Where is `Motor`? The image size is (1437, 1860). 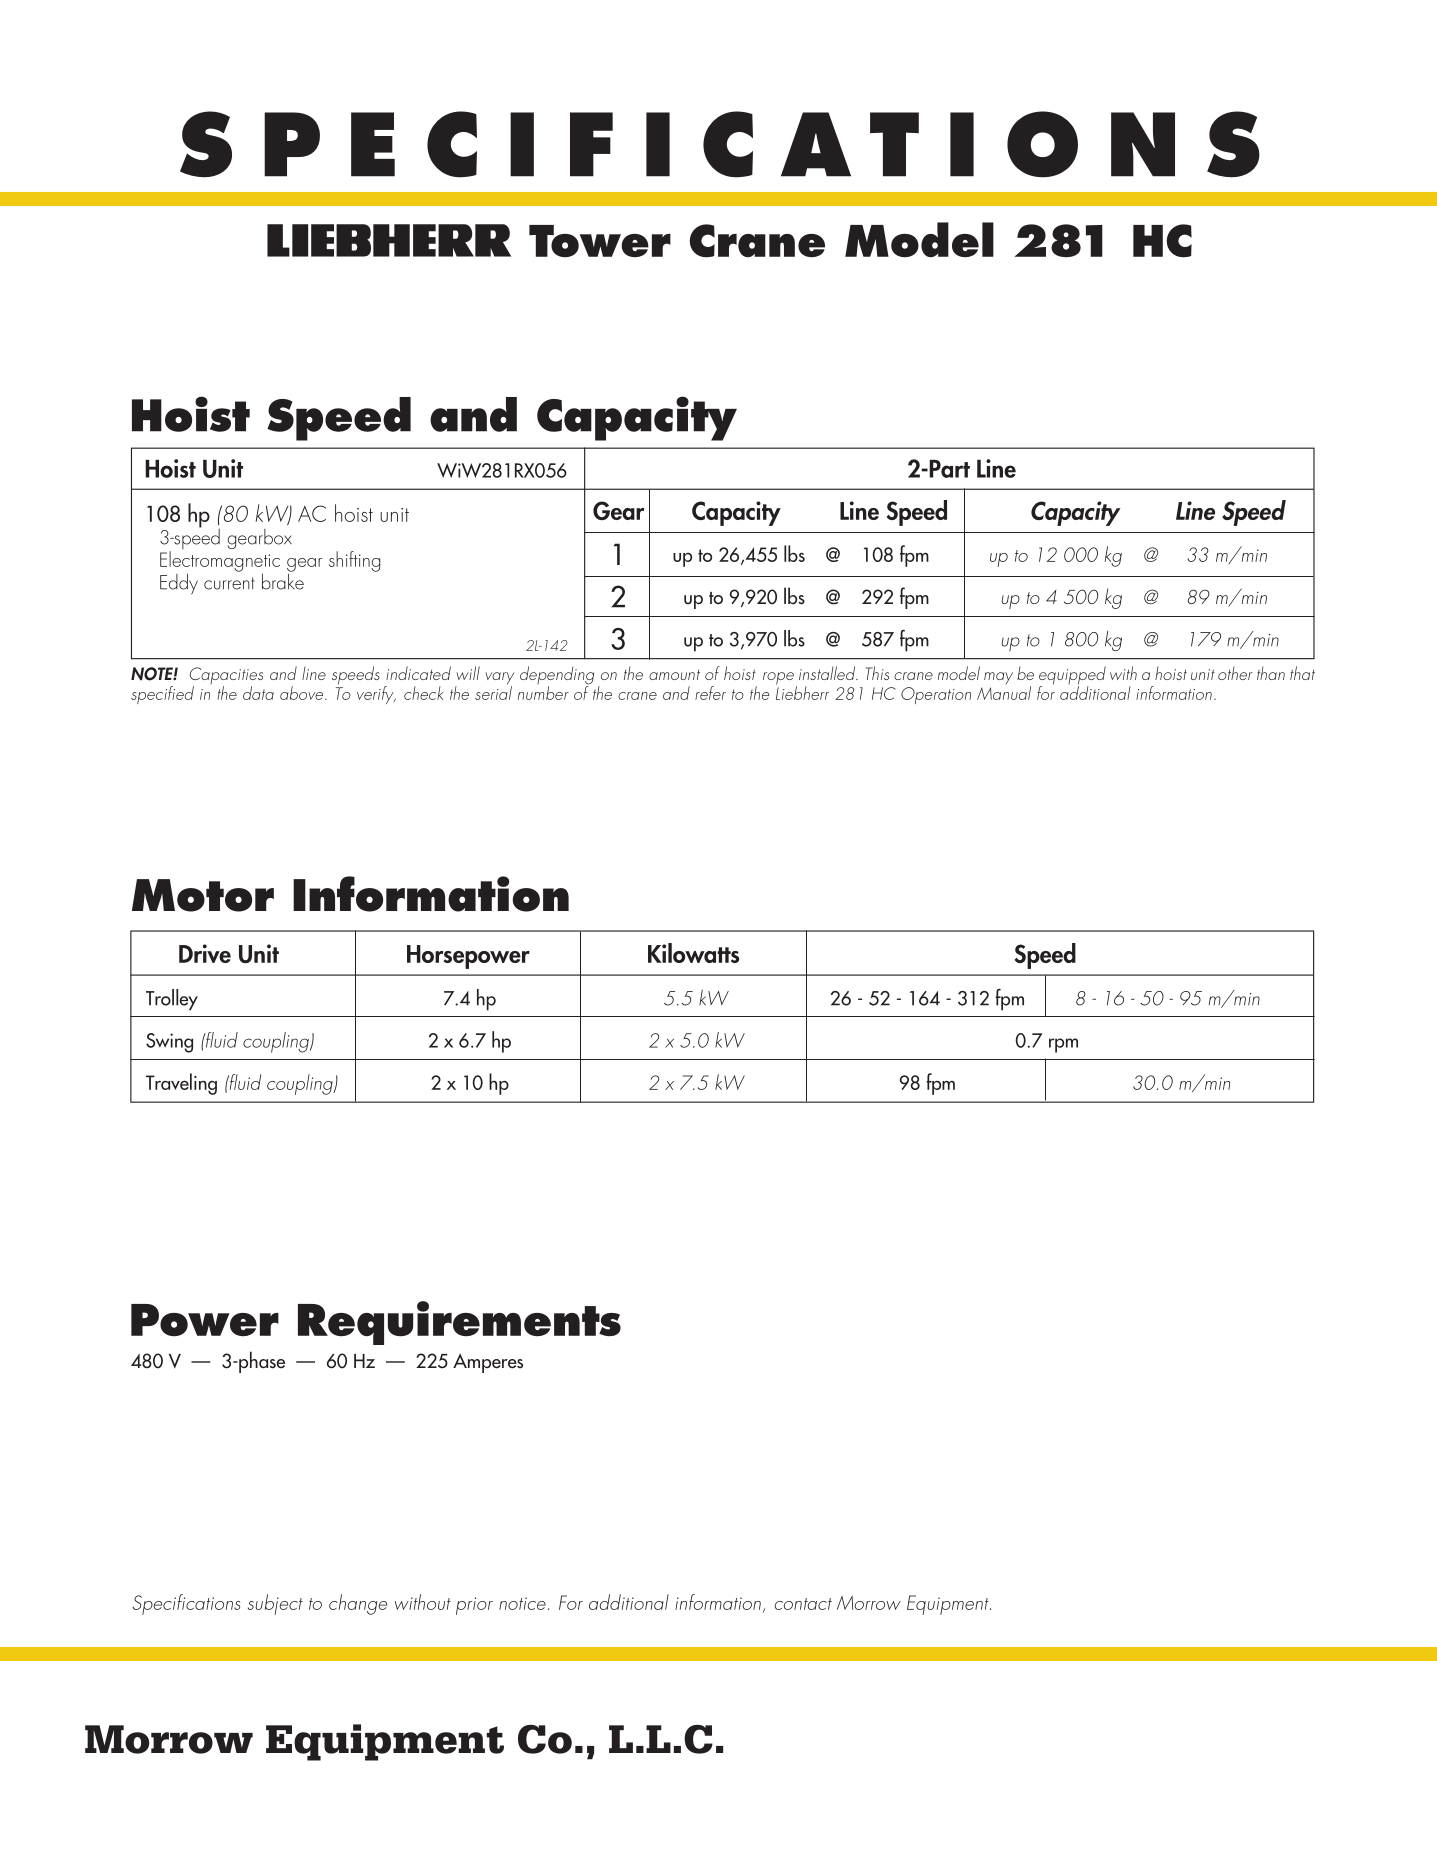 Motor is located at coordinates (203, 895).
